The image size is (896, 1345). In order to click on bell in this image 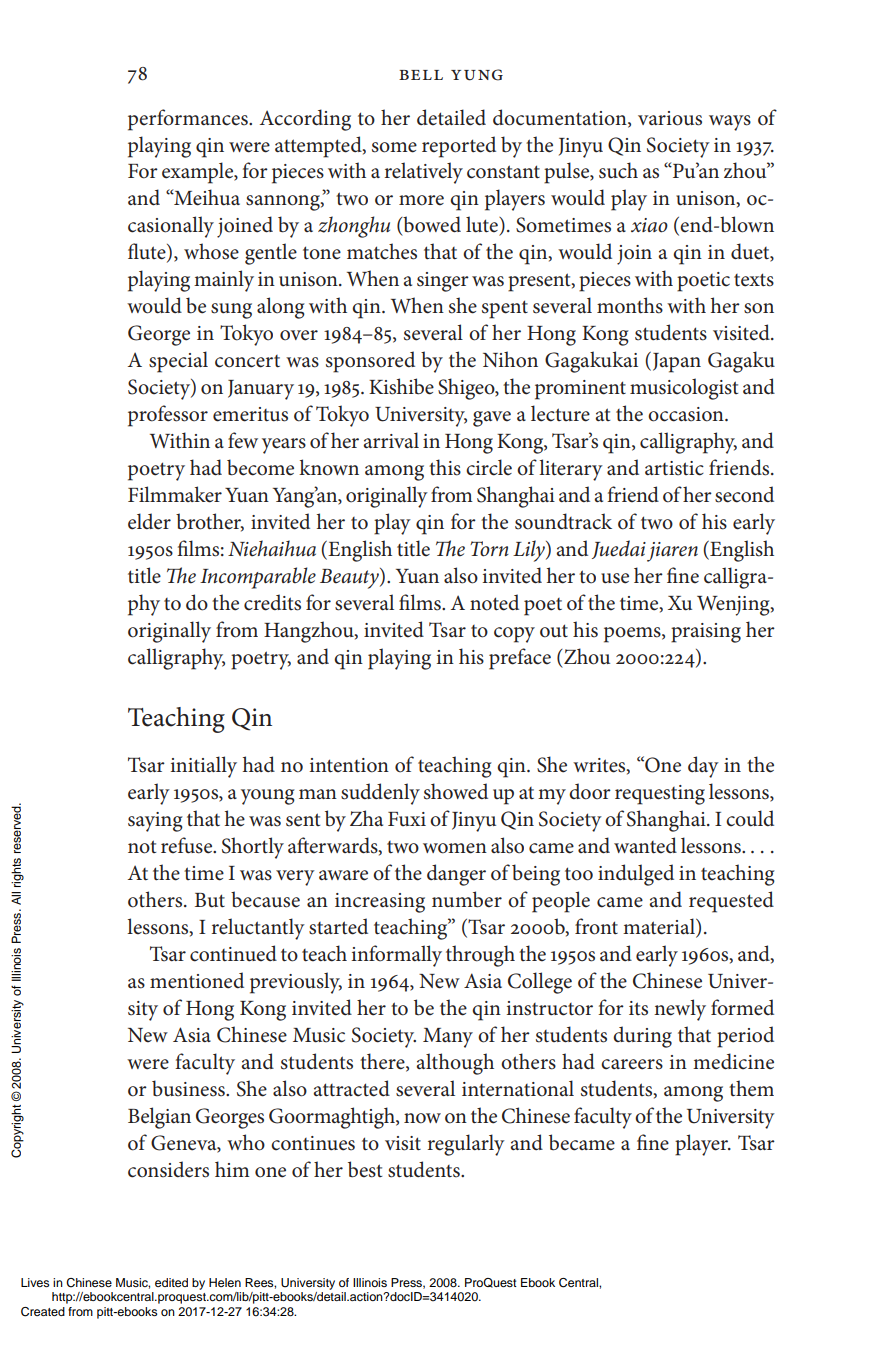, I will do `click(421, 75)`.
